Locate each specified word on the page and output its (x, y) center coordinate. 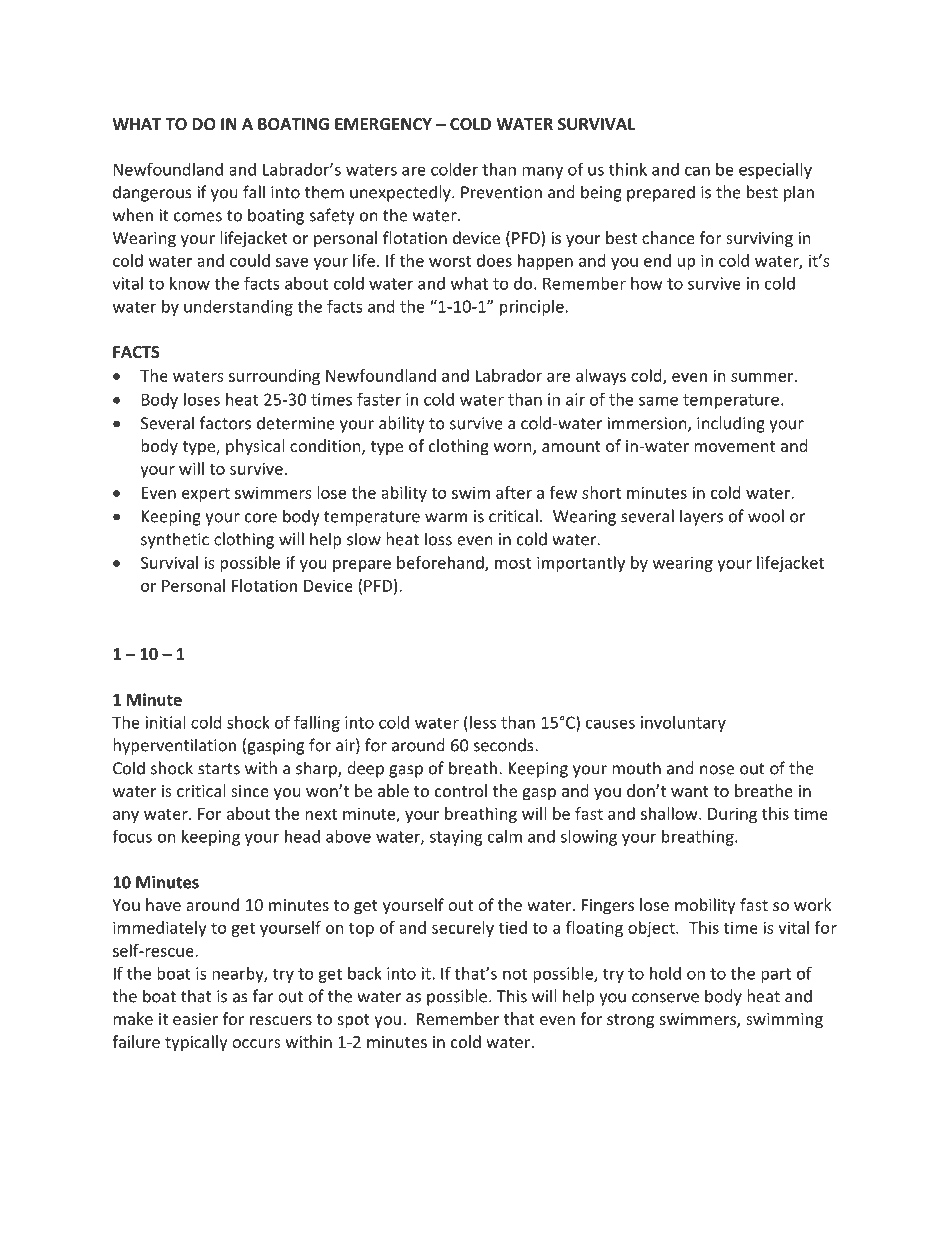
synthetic (175, 540)
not (515, 974)
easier (195, 1019)
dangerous (152, 193)
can (697, 171)
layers (701, 517)
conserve (665, 998)
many (542, 172)
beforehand (441, 563)
